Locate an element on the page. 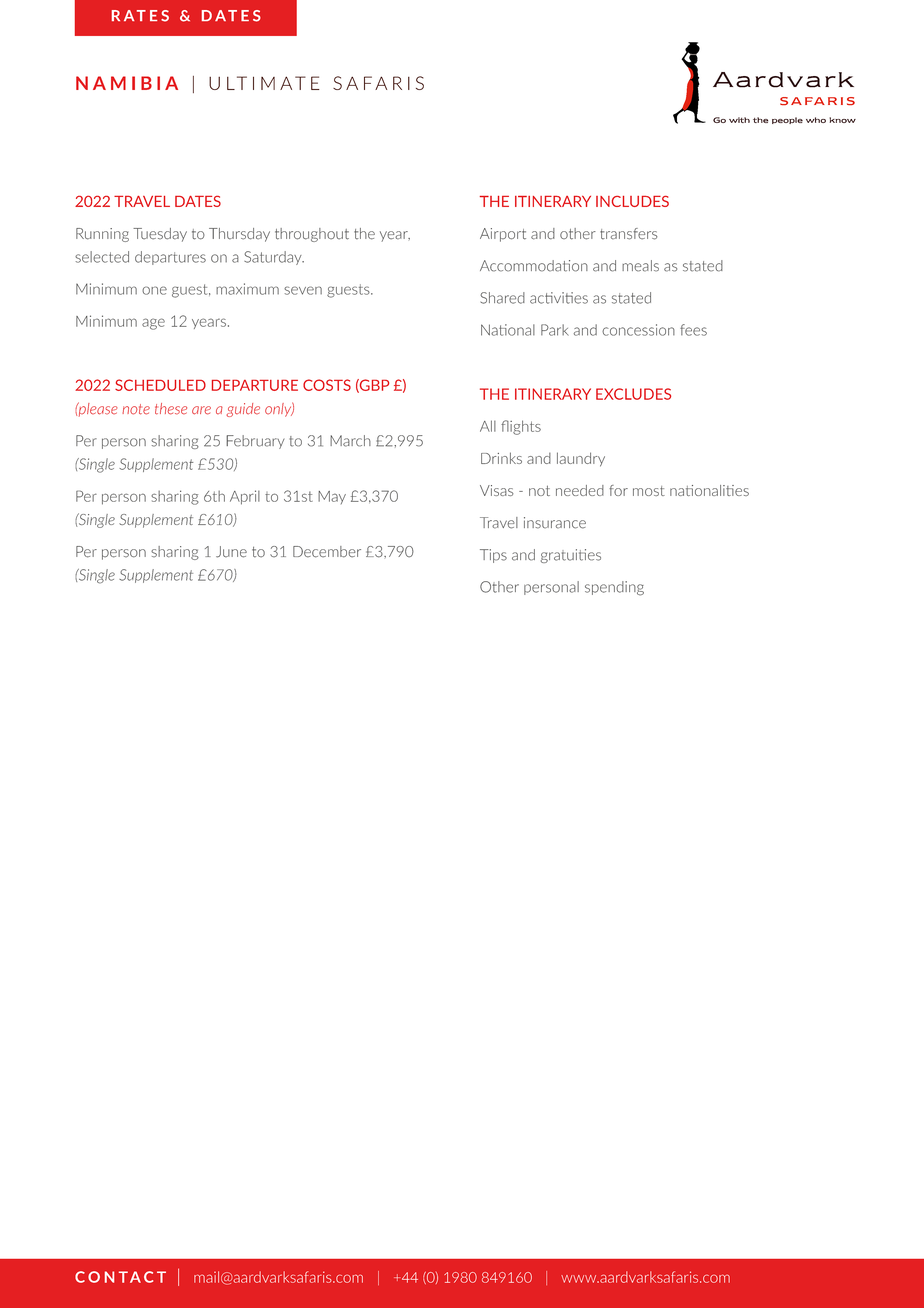 The width and height of the page is (924, 1308). INCLUDES is located at coordinates (632, 201).
